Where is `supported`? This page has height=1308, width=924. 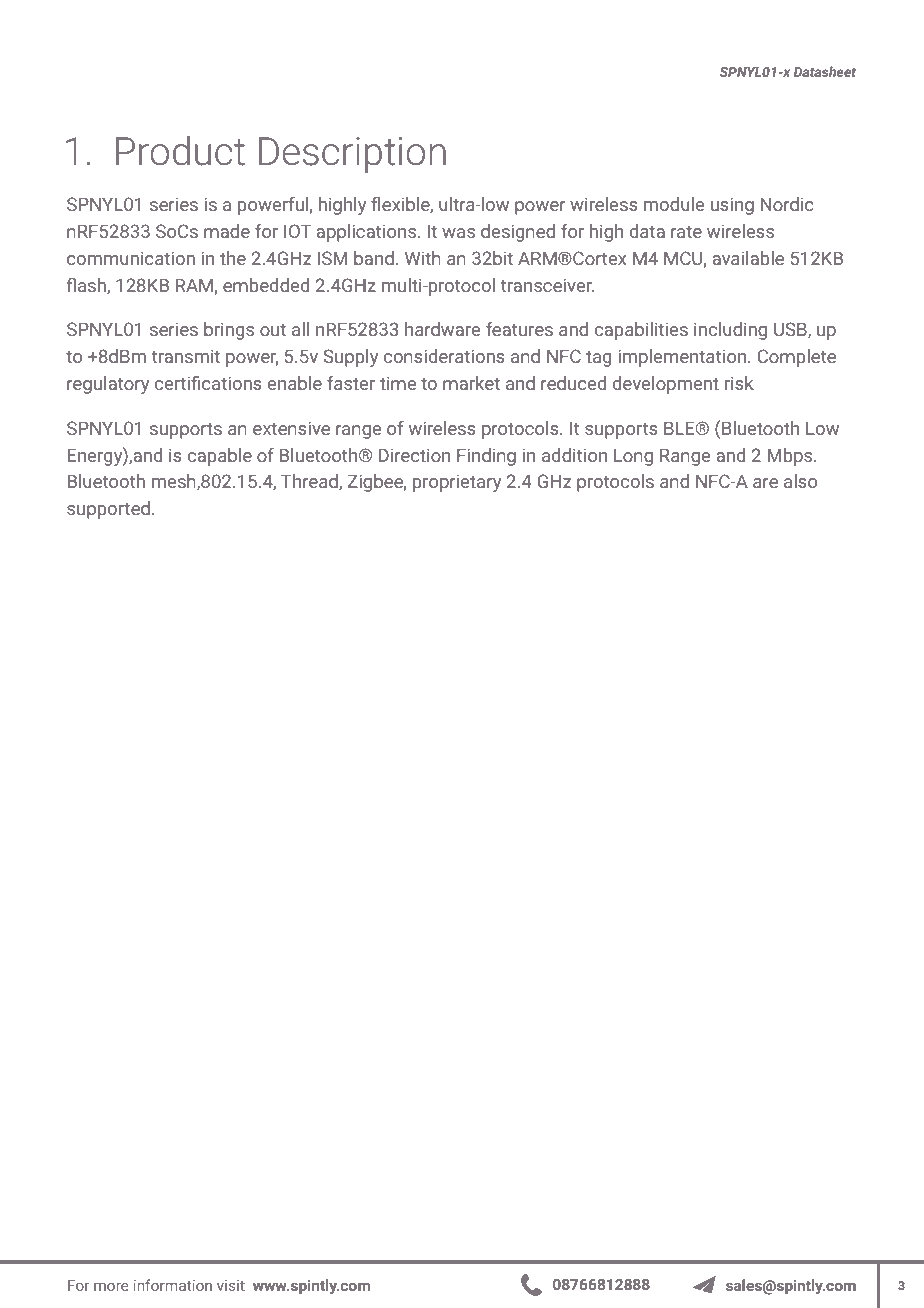
supported is located at coordinates (108, 510).
